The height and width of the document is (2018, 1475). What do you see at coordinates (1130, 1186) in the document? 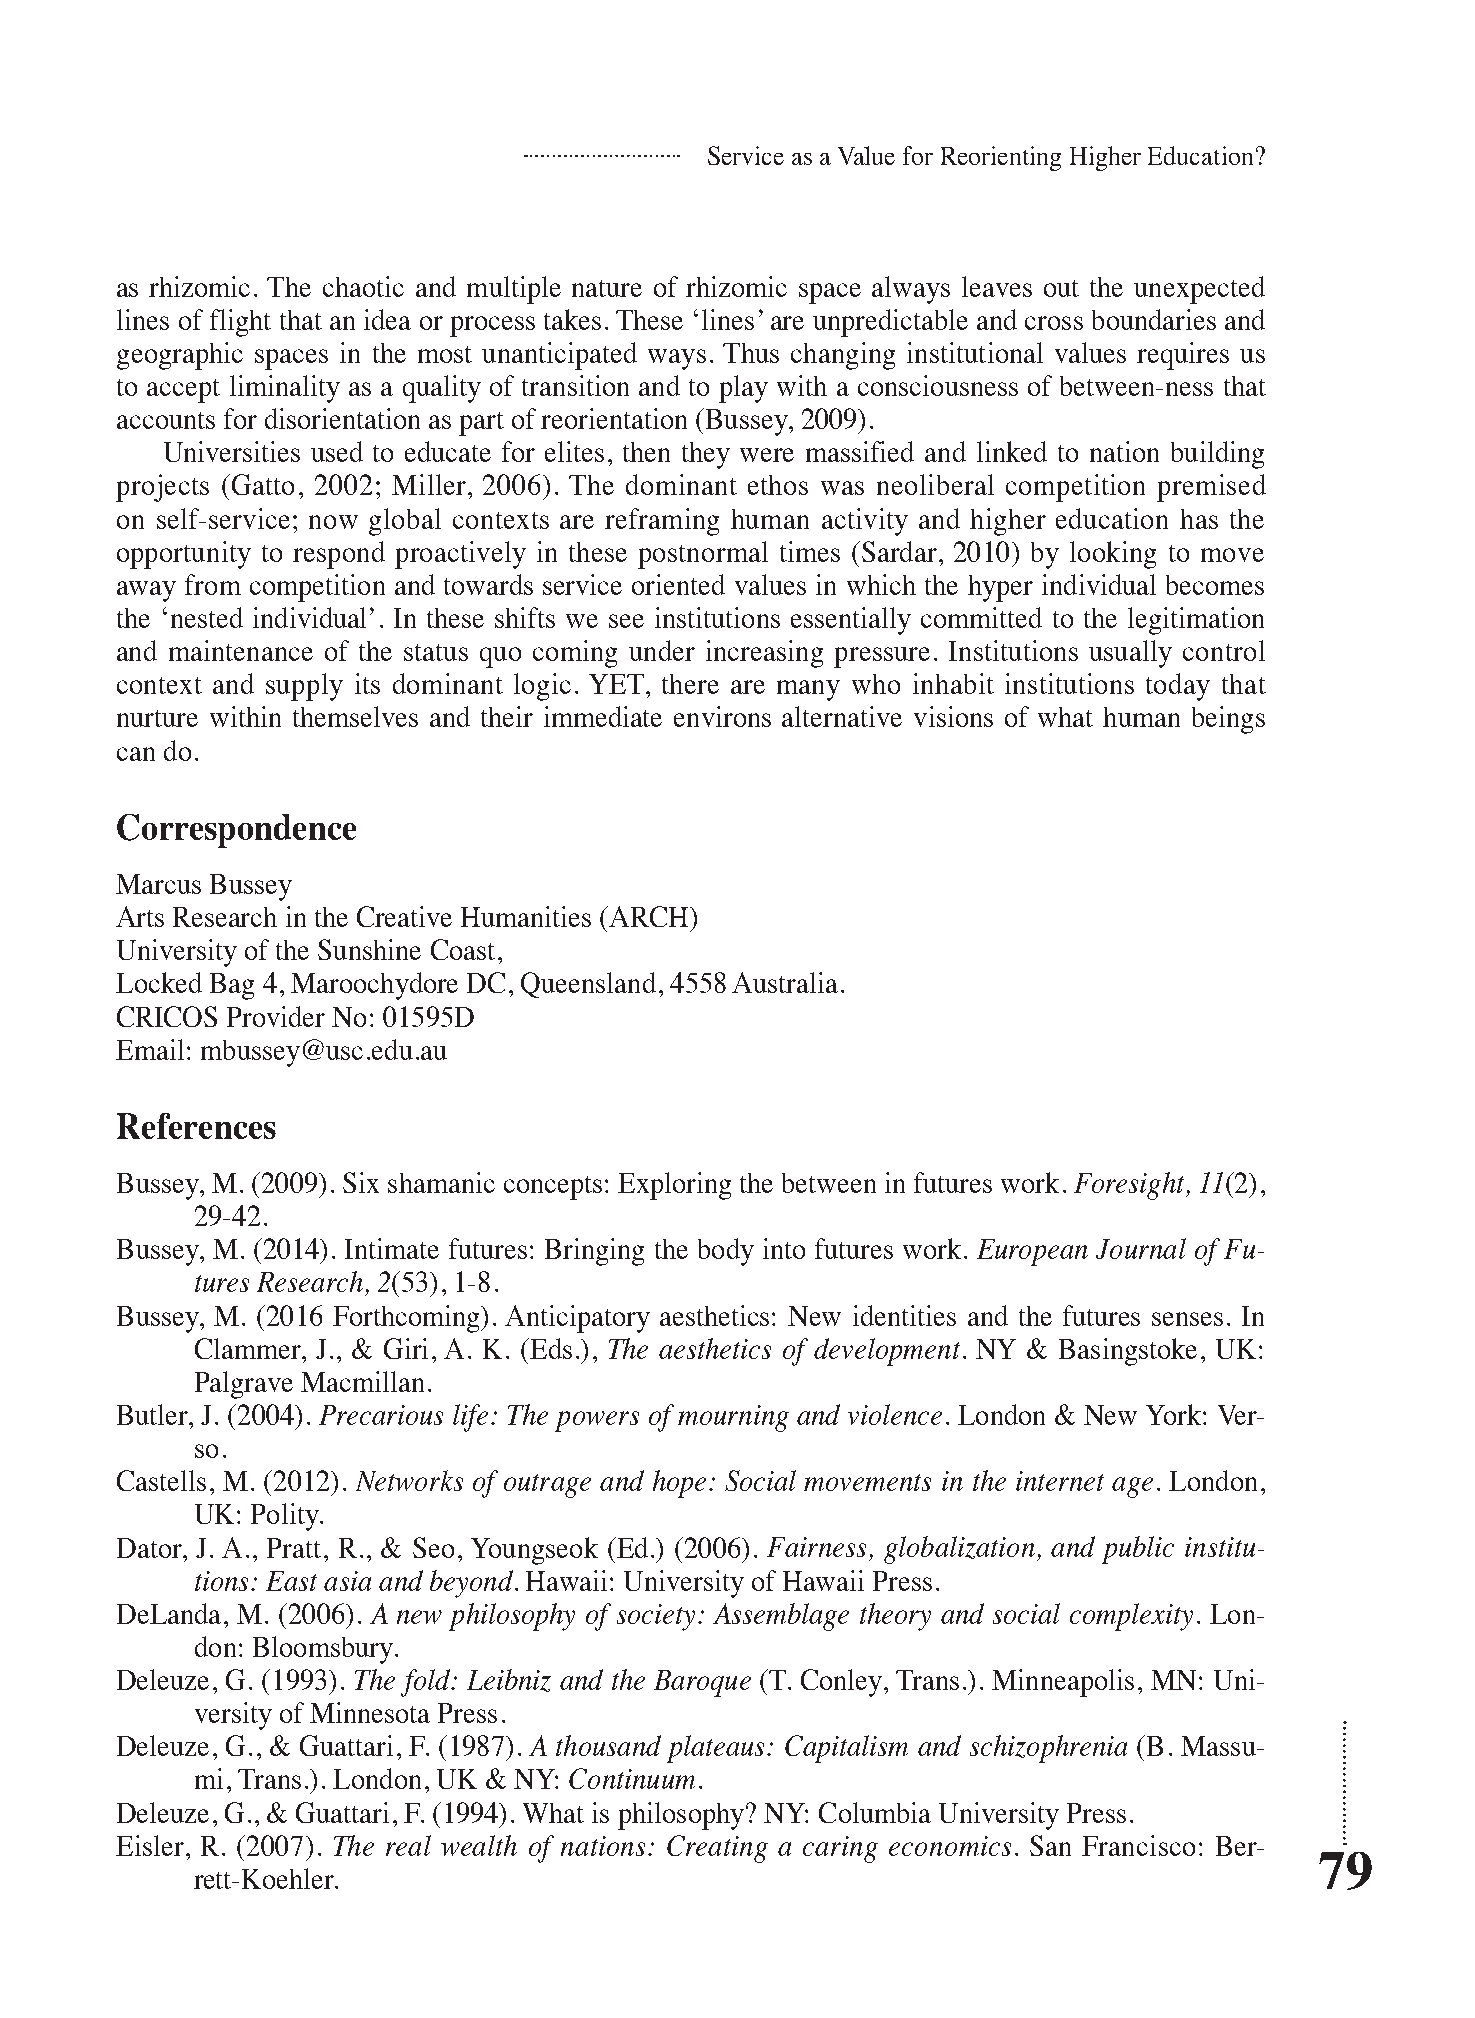
I see `Foresight` at bounding box center [1130, 1186].
